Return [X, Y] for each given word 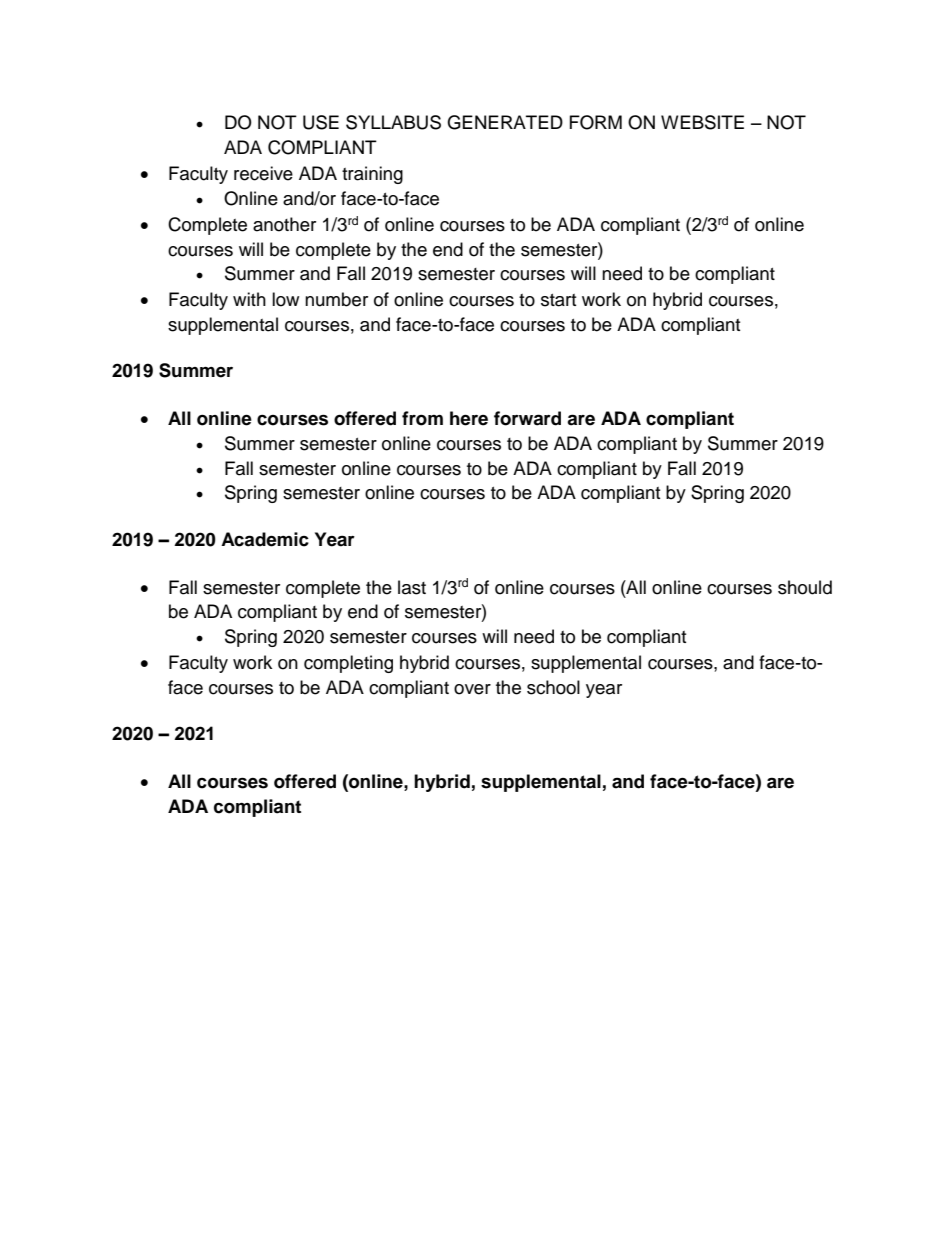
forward [527, 418]
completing [348, 664]
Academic [265, 539]
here [469, 418]
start [558, 300]
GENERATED [505, 122]
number [336, 299]
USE [321, 122]
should [805, 587]
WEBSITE [702, 122]
